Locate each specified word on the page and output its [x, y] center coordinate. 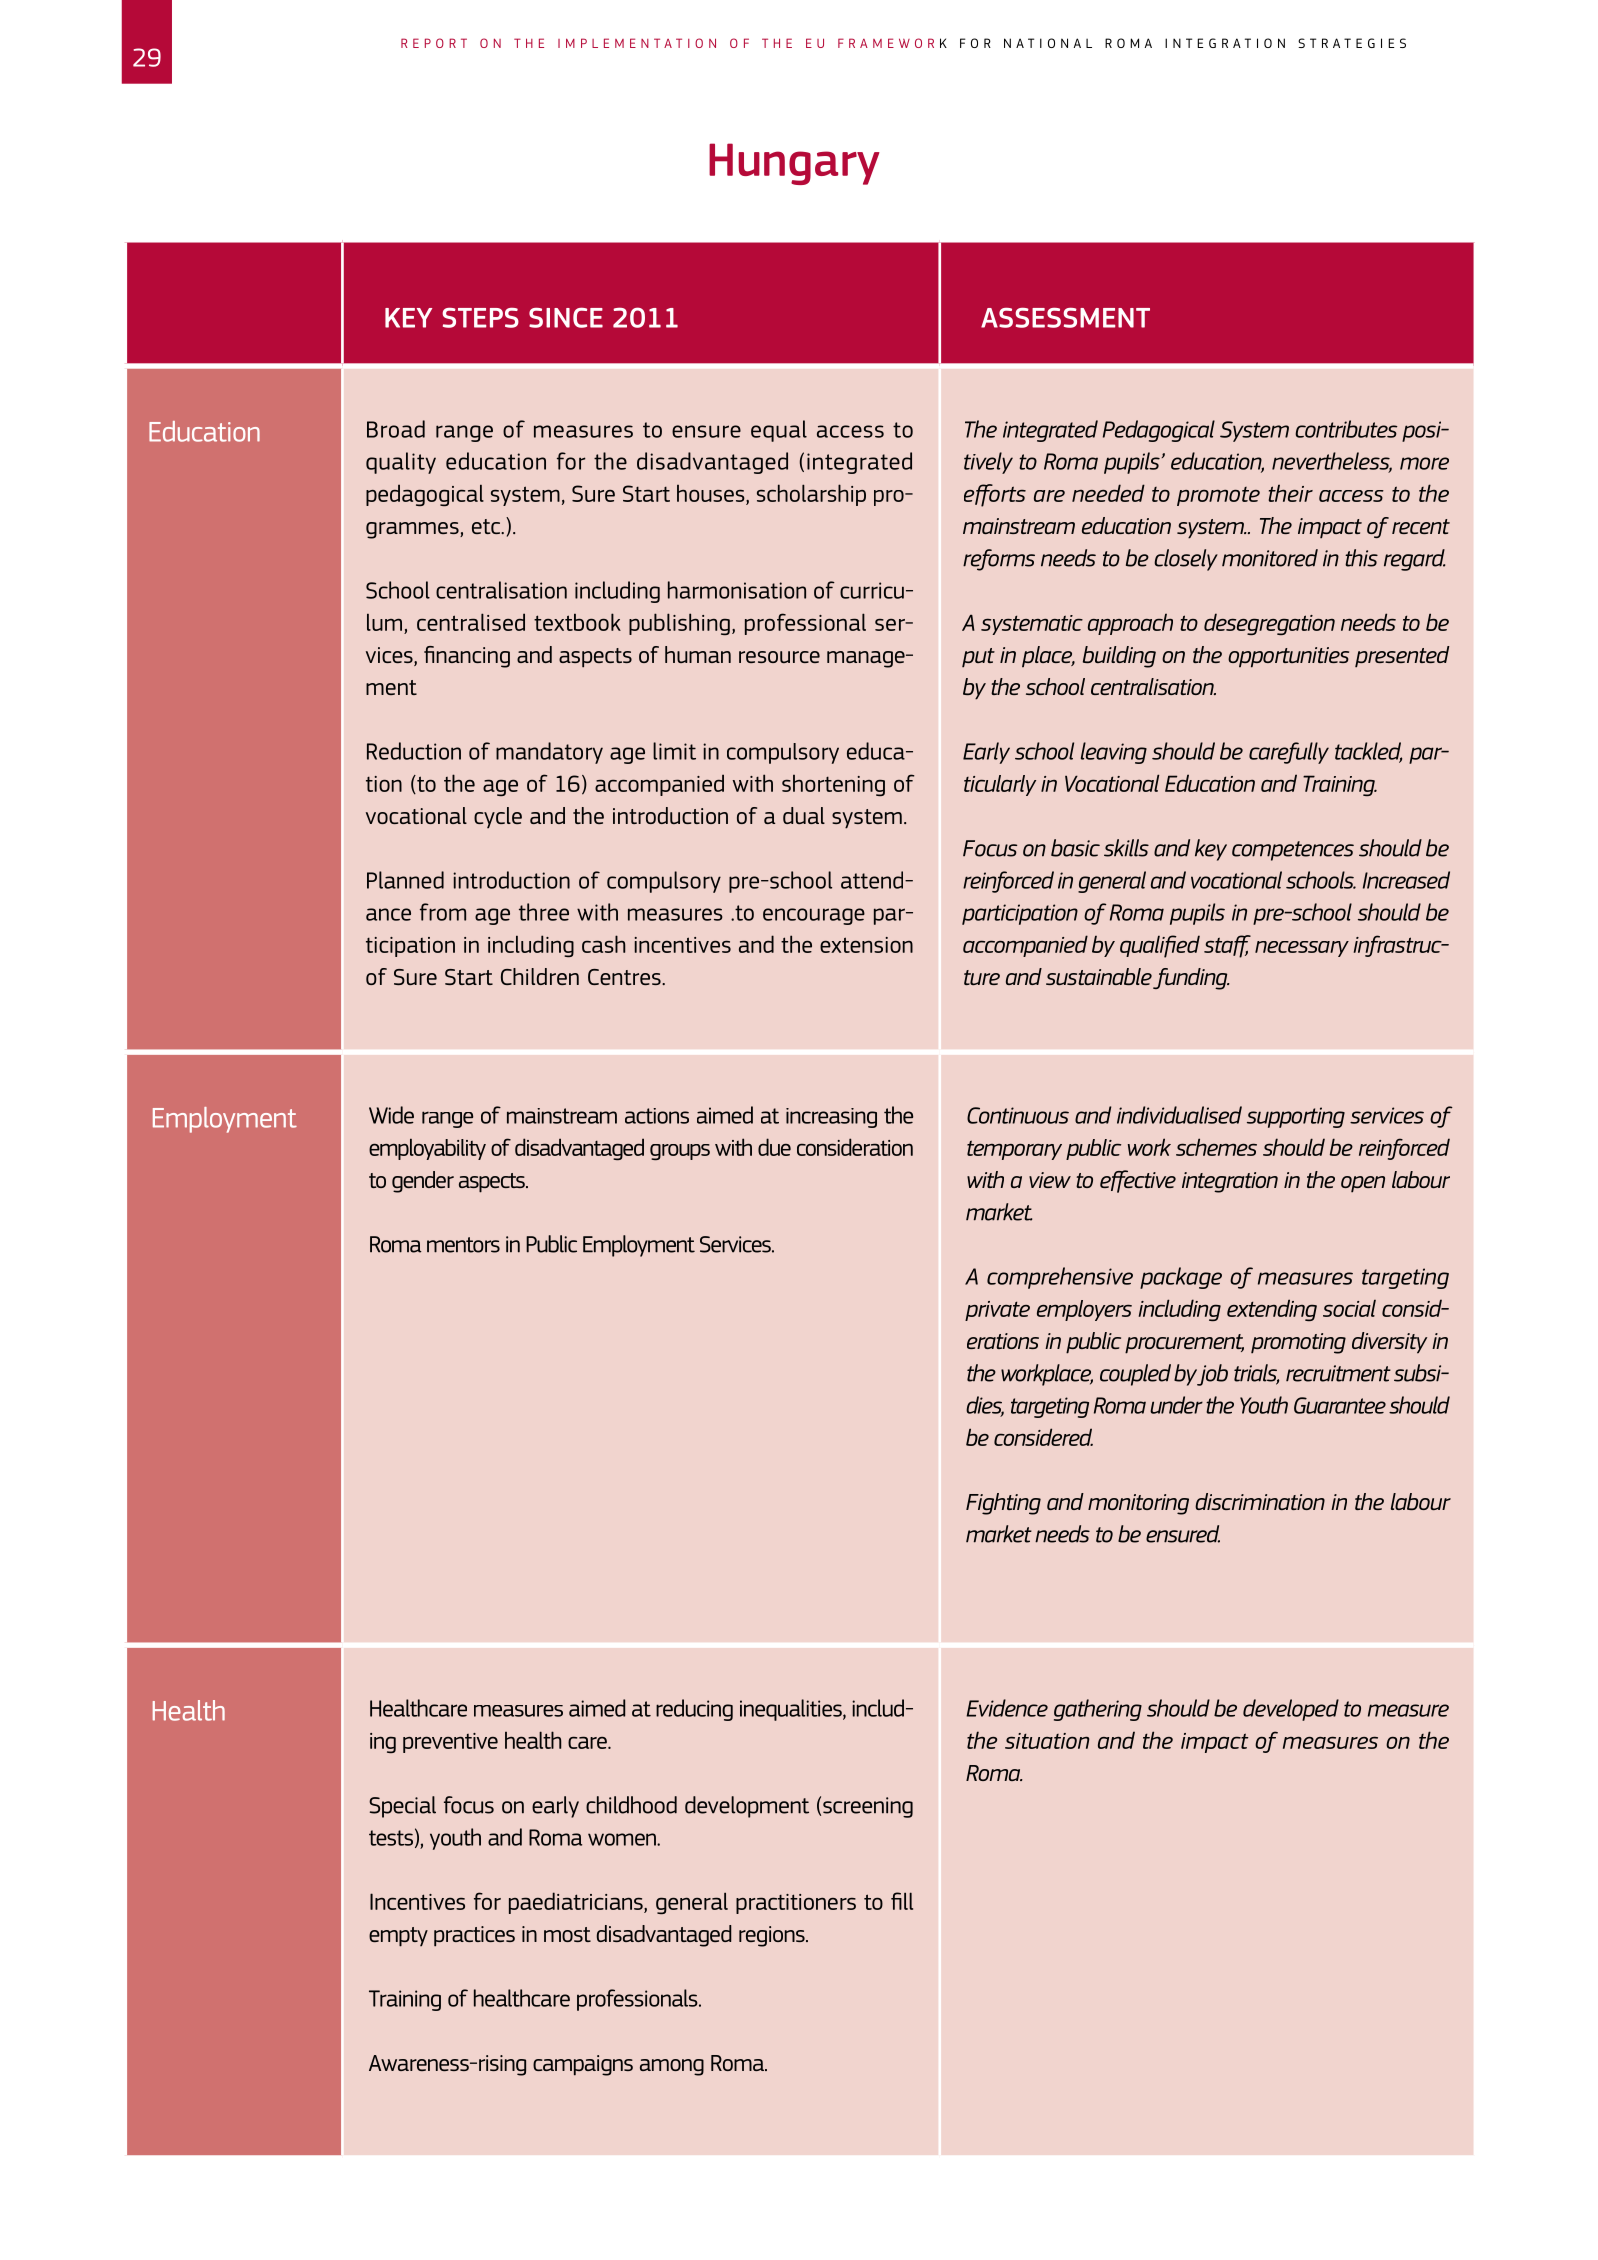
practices [474, 1936]
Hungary [794, 164]
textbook [577, 622]
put [978, 658]
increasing [831, 1118]
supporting [1296, 1117]
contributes [1346, 429]
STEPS [480, 318]
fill [902, 1901]
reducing [694, 1710]
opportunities [1288, 657]
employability [427, 1149]
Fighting [1003, 1504]
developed [1291, 1710]
